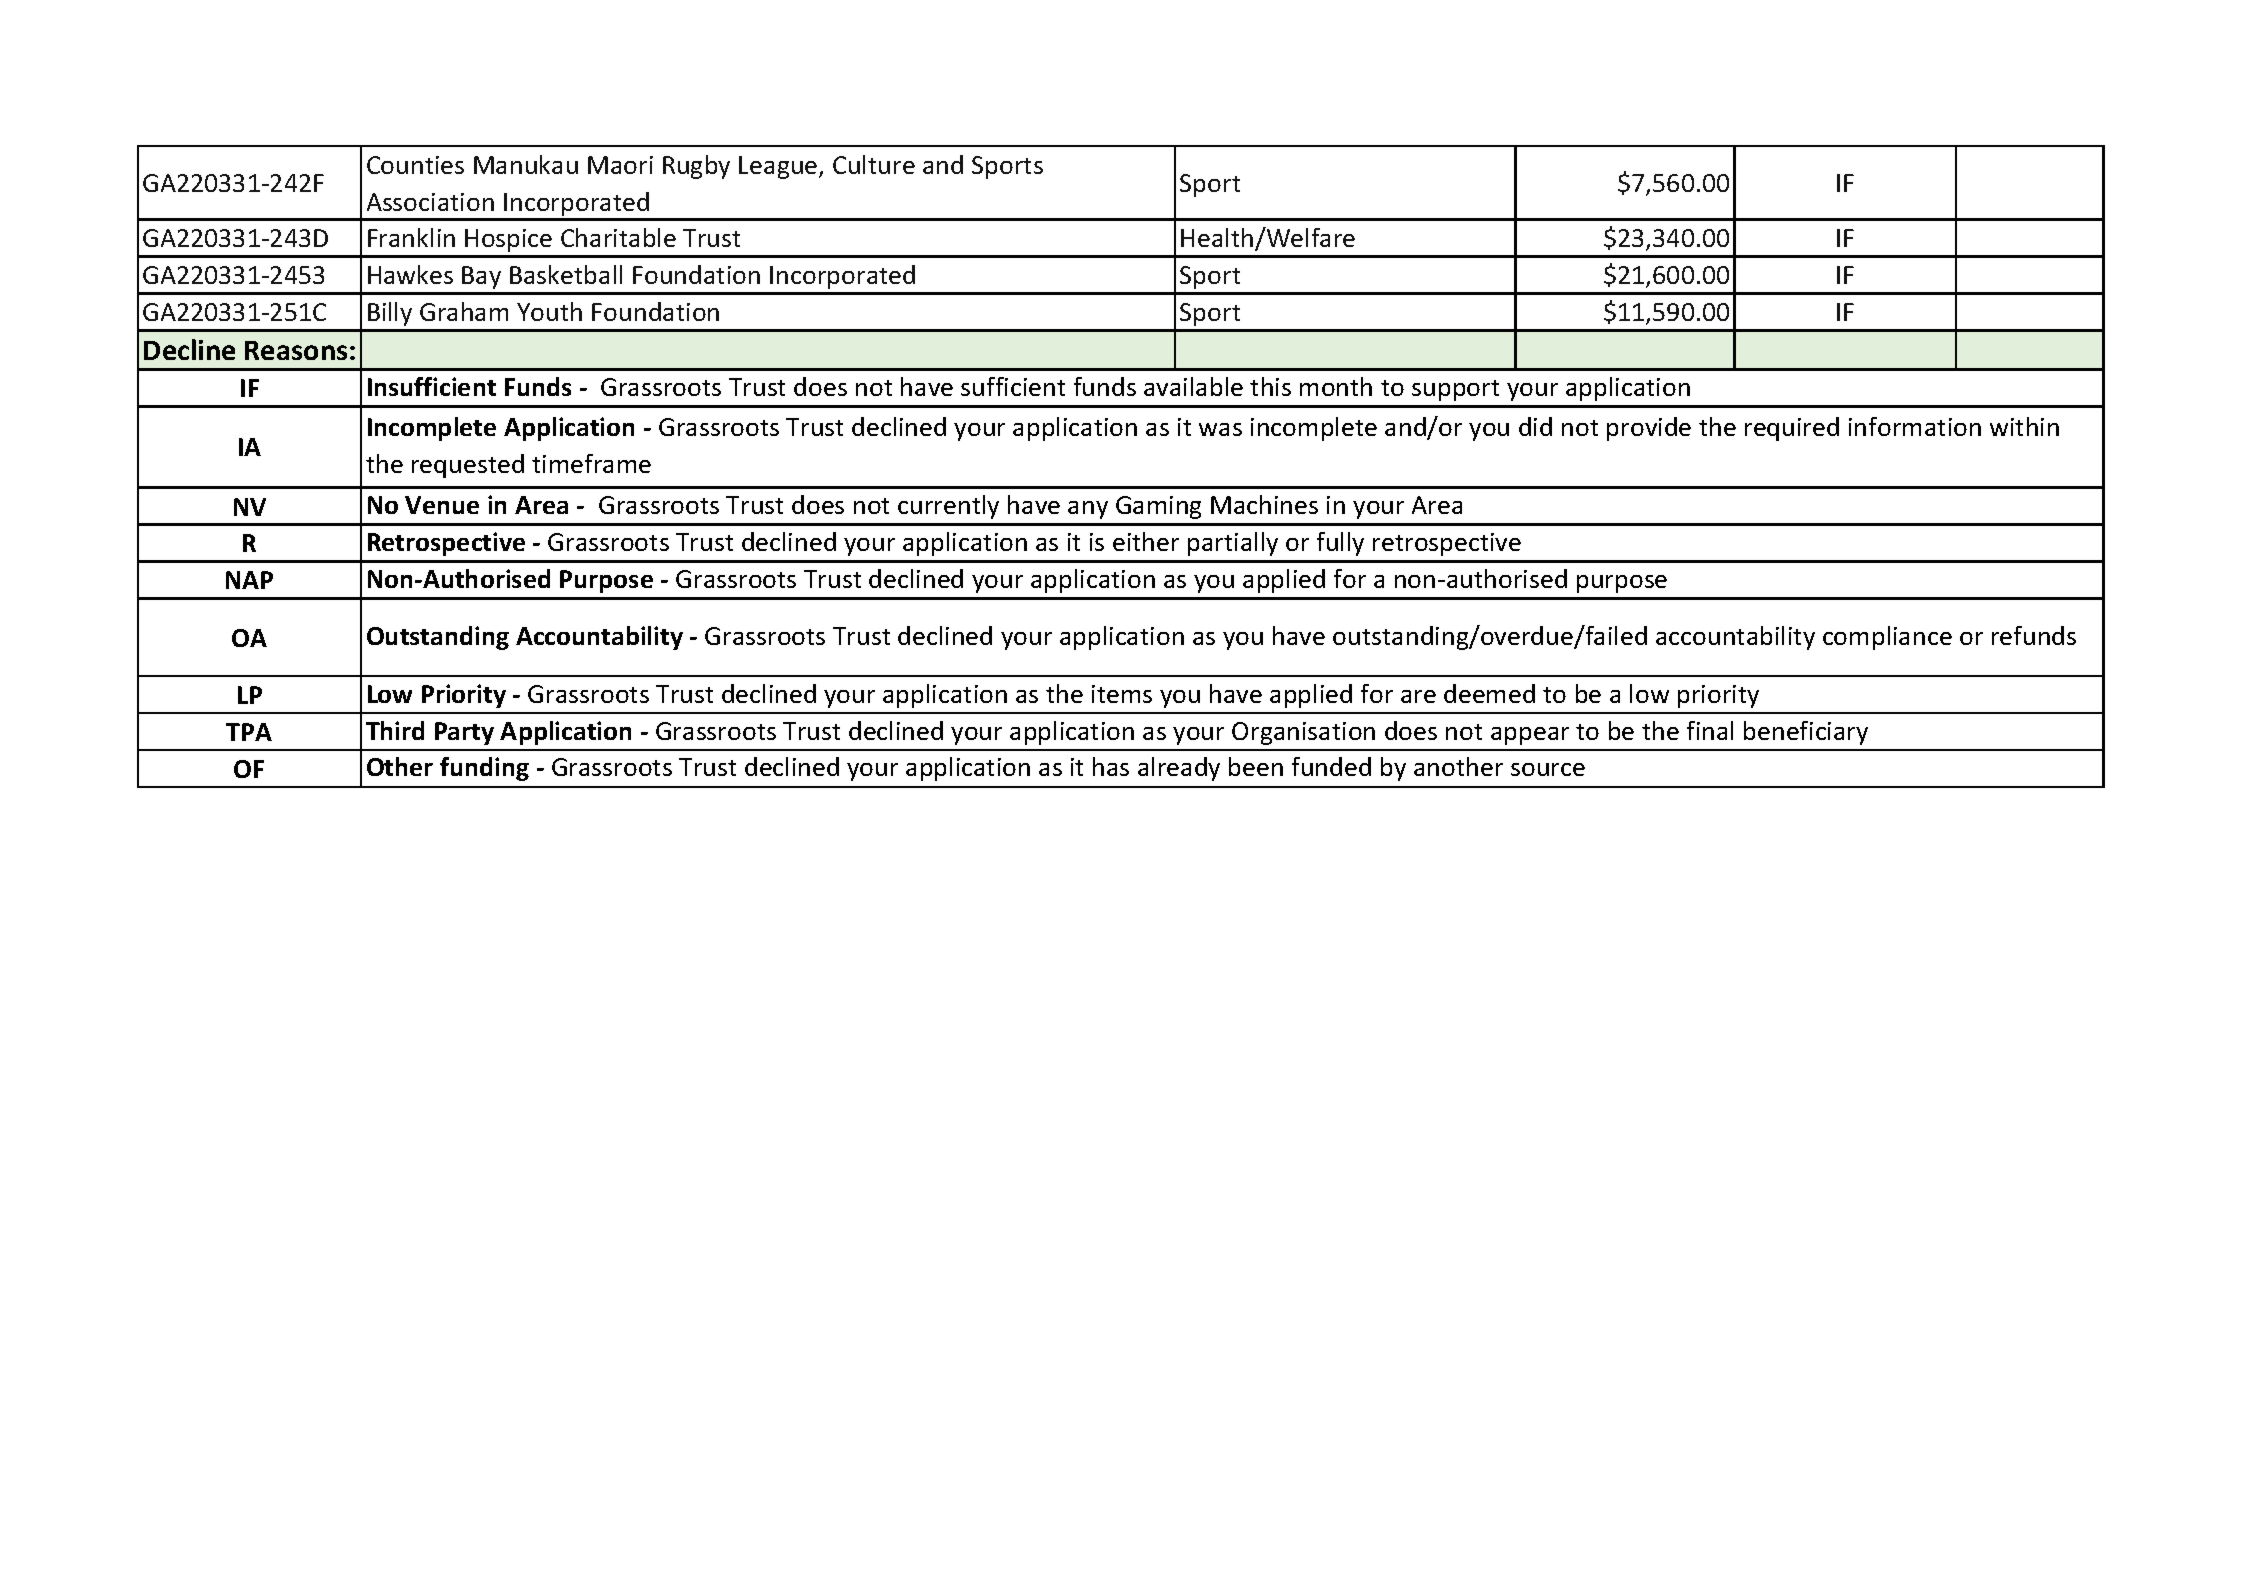  What do you see at coordinates (249, 580) in the document?
I see `NAP` at bounding box center [249, 580].
